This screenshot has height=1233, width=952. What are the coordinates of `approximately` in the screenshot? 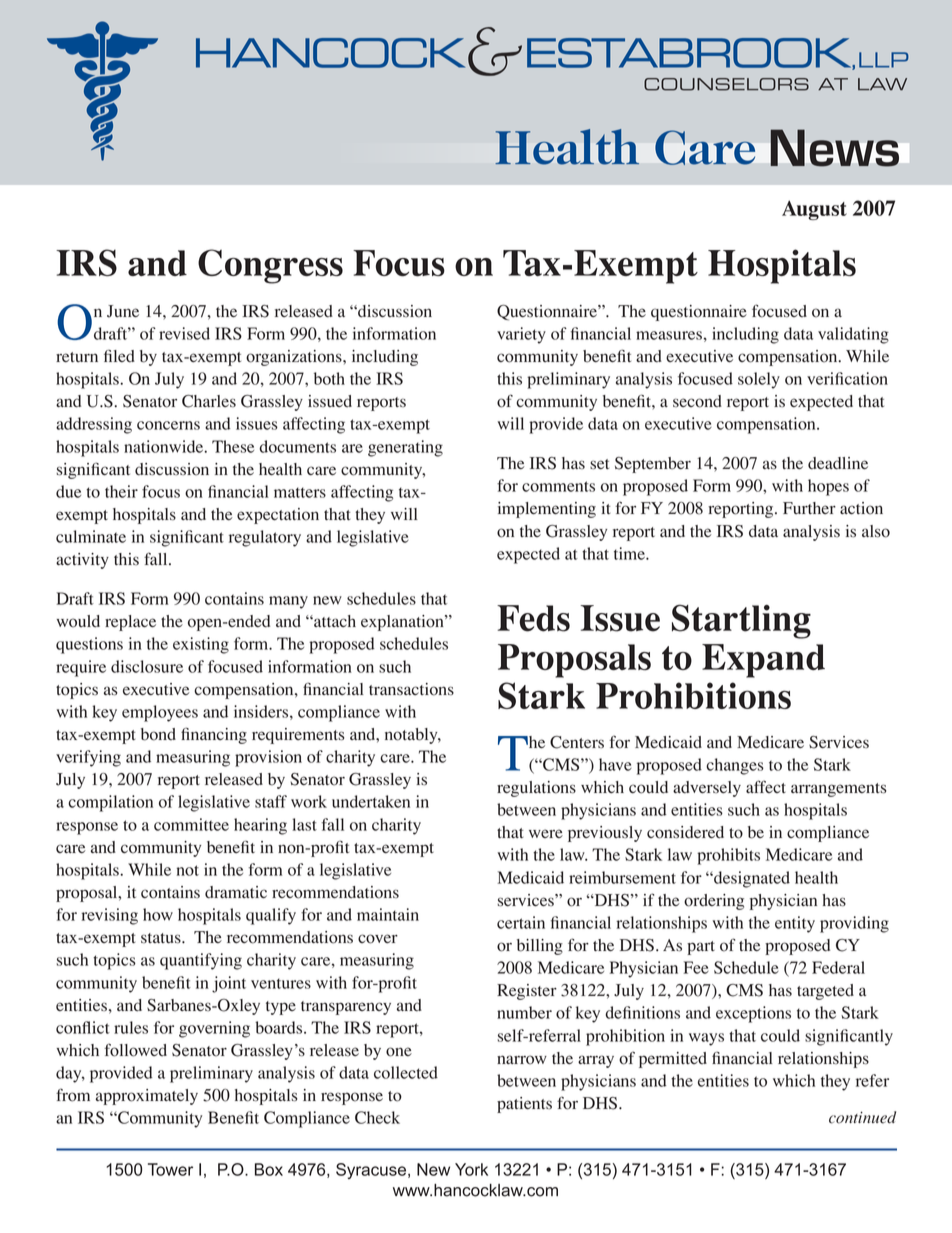 It's located at (147, 1097).
